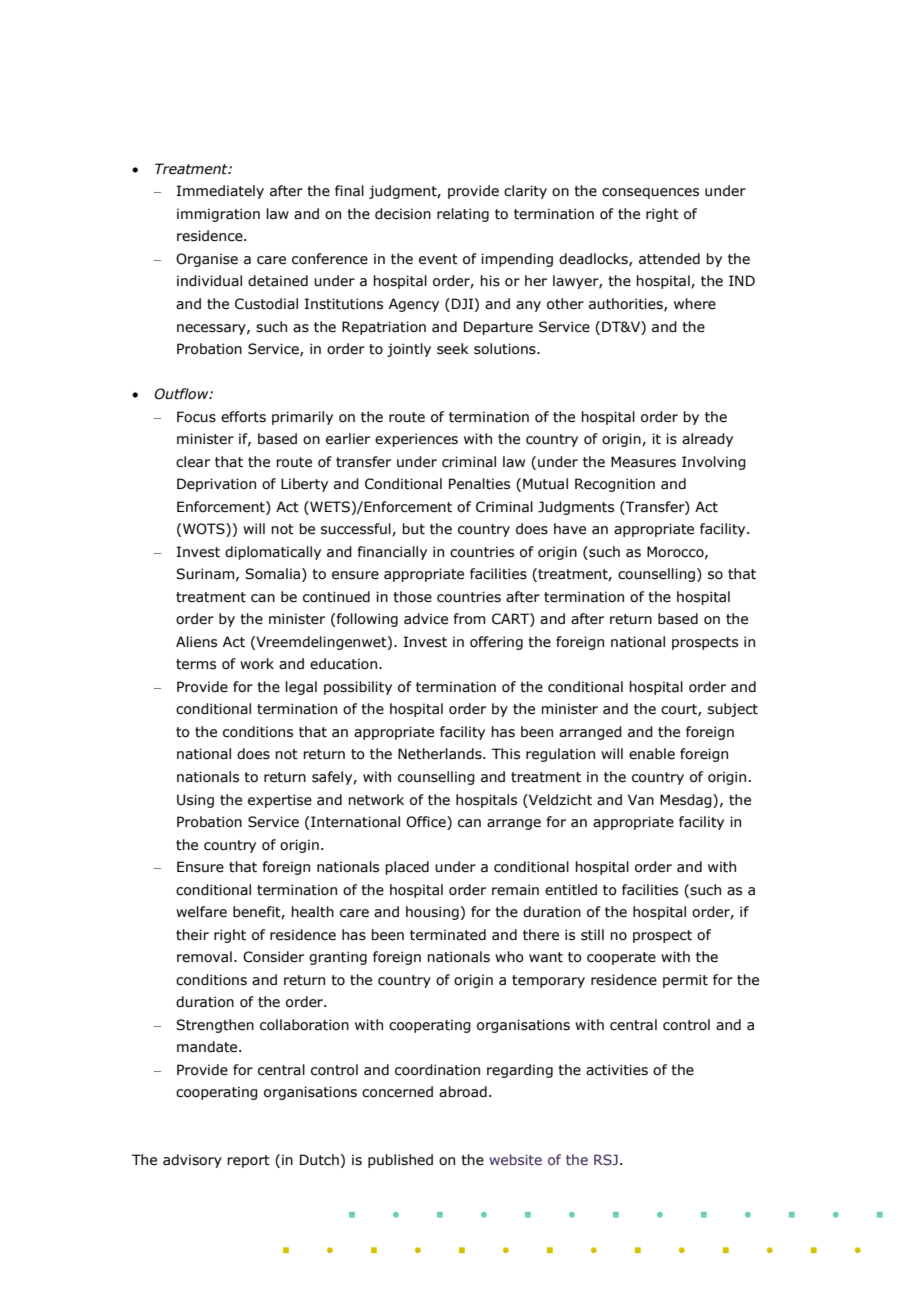 Image resolution: width=924 pixels, height=1308 pixels. I want to click on expertise, so click(280, 801).
